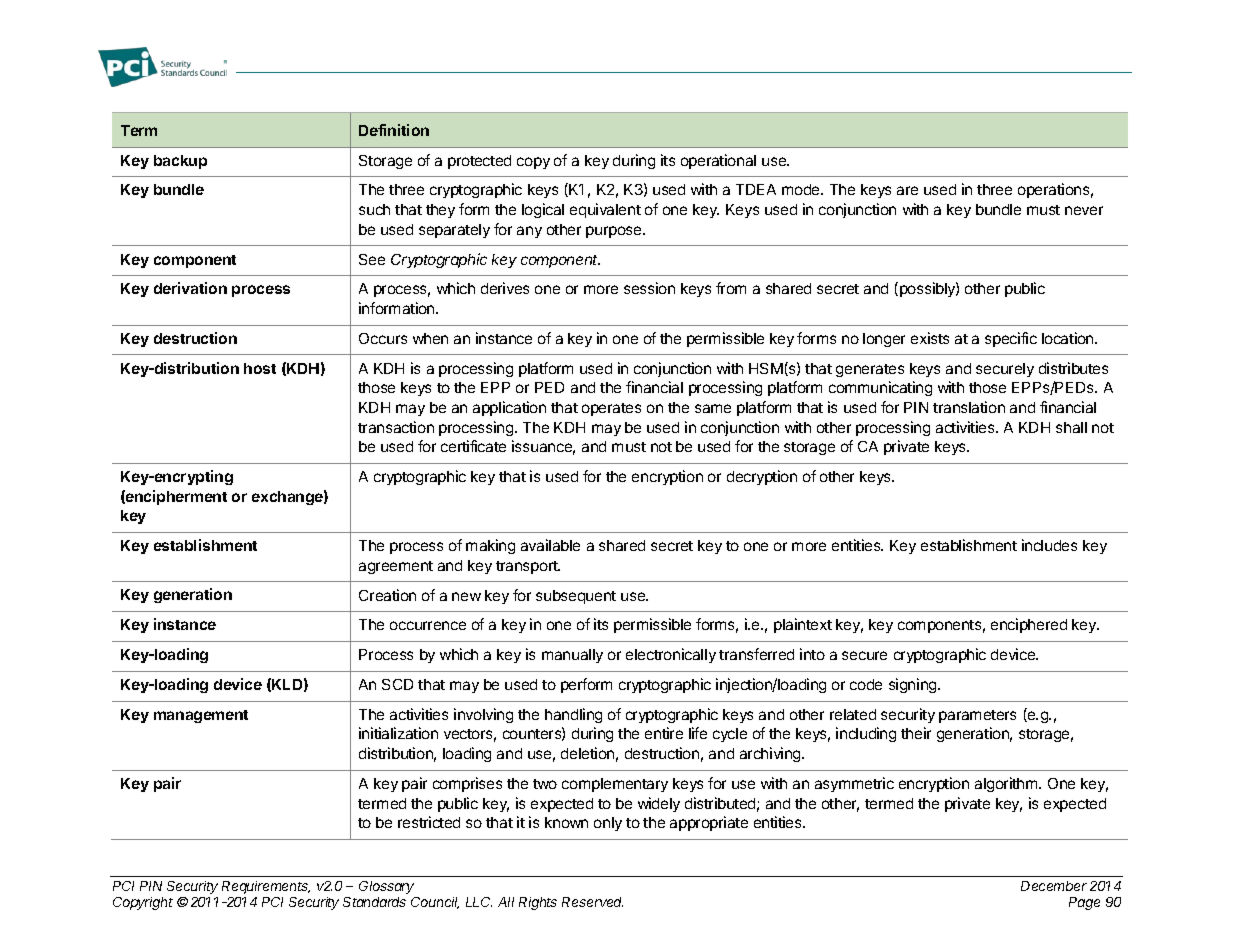  Describe the element at coordinates (1049, 545) in the screenshot. I see `includes` at that location.
